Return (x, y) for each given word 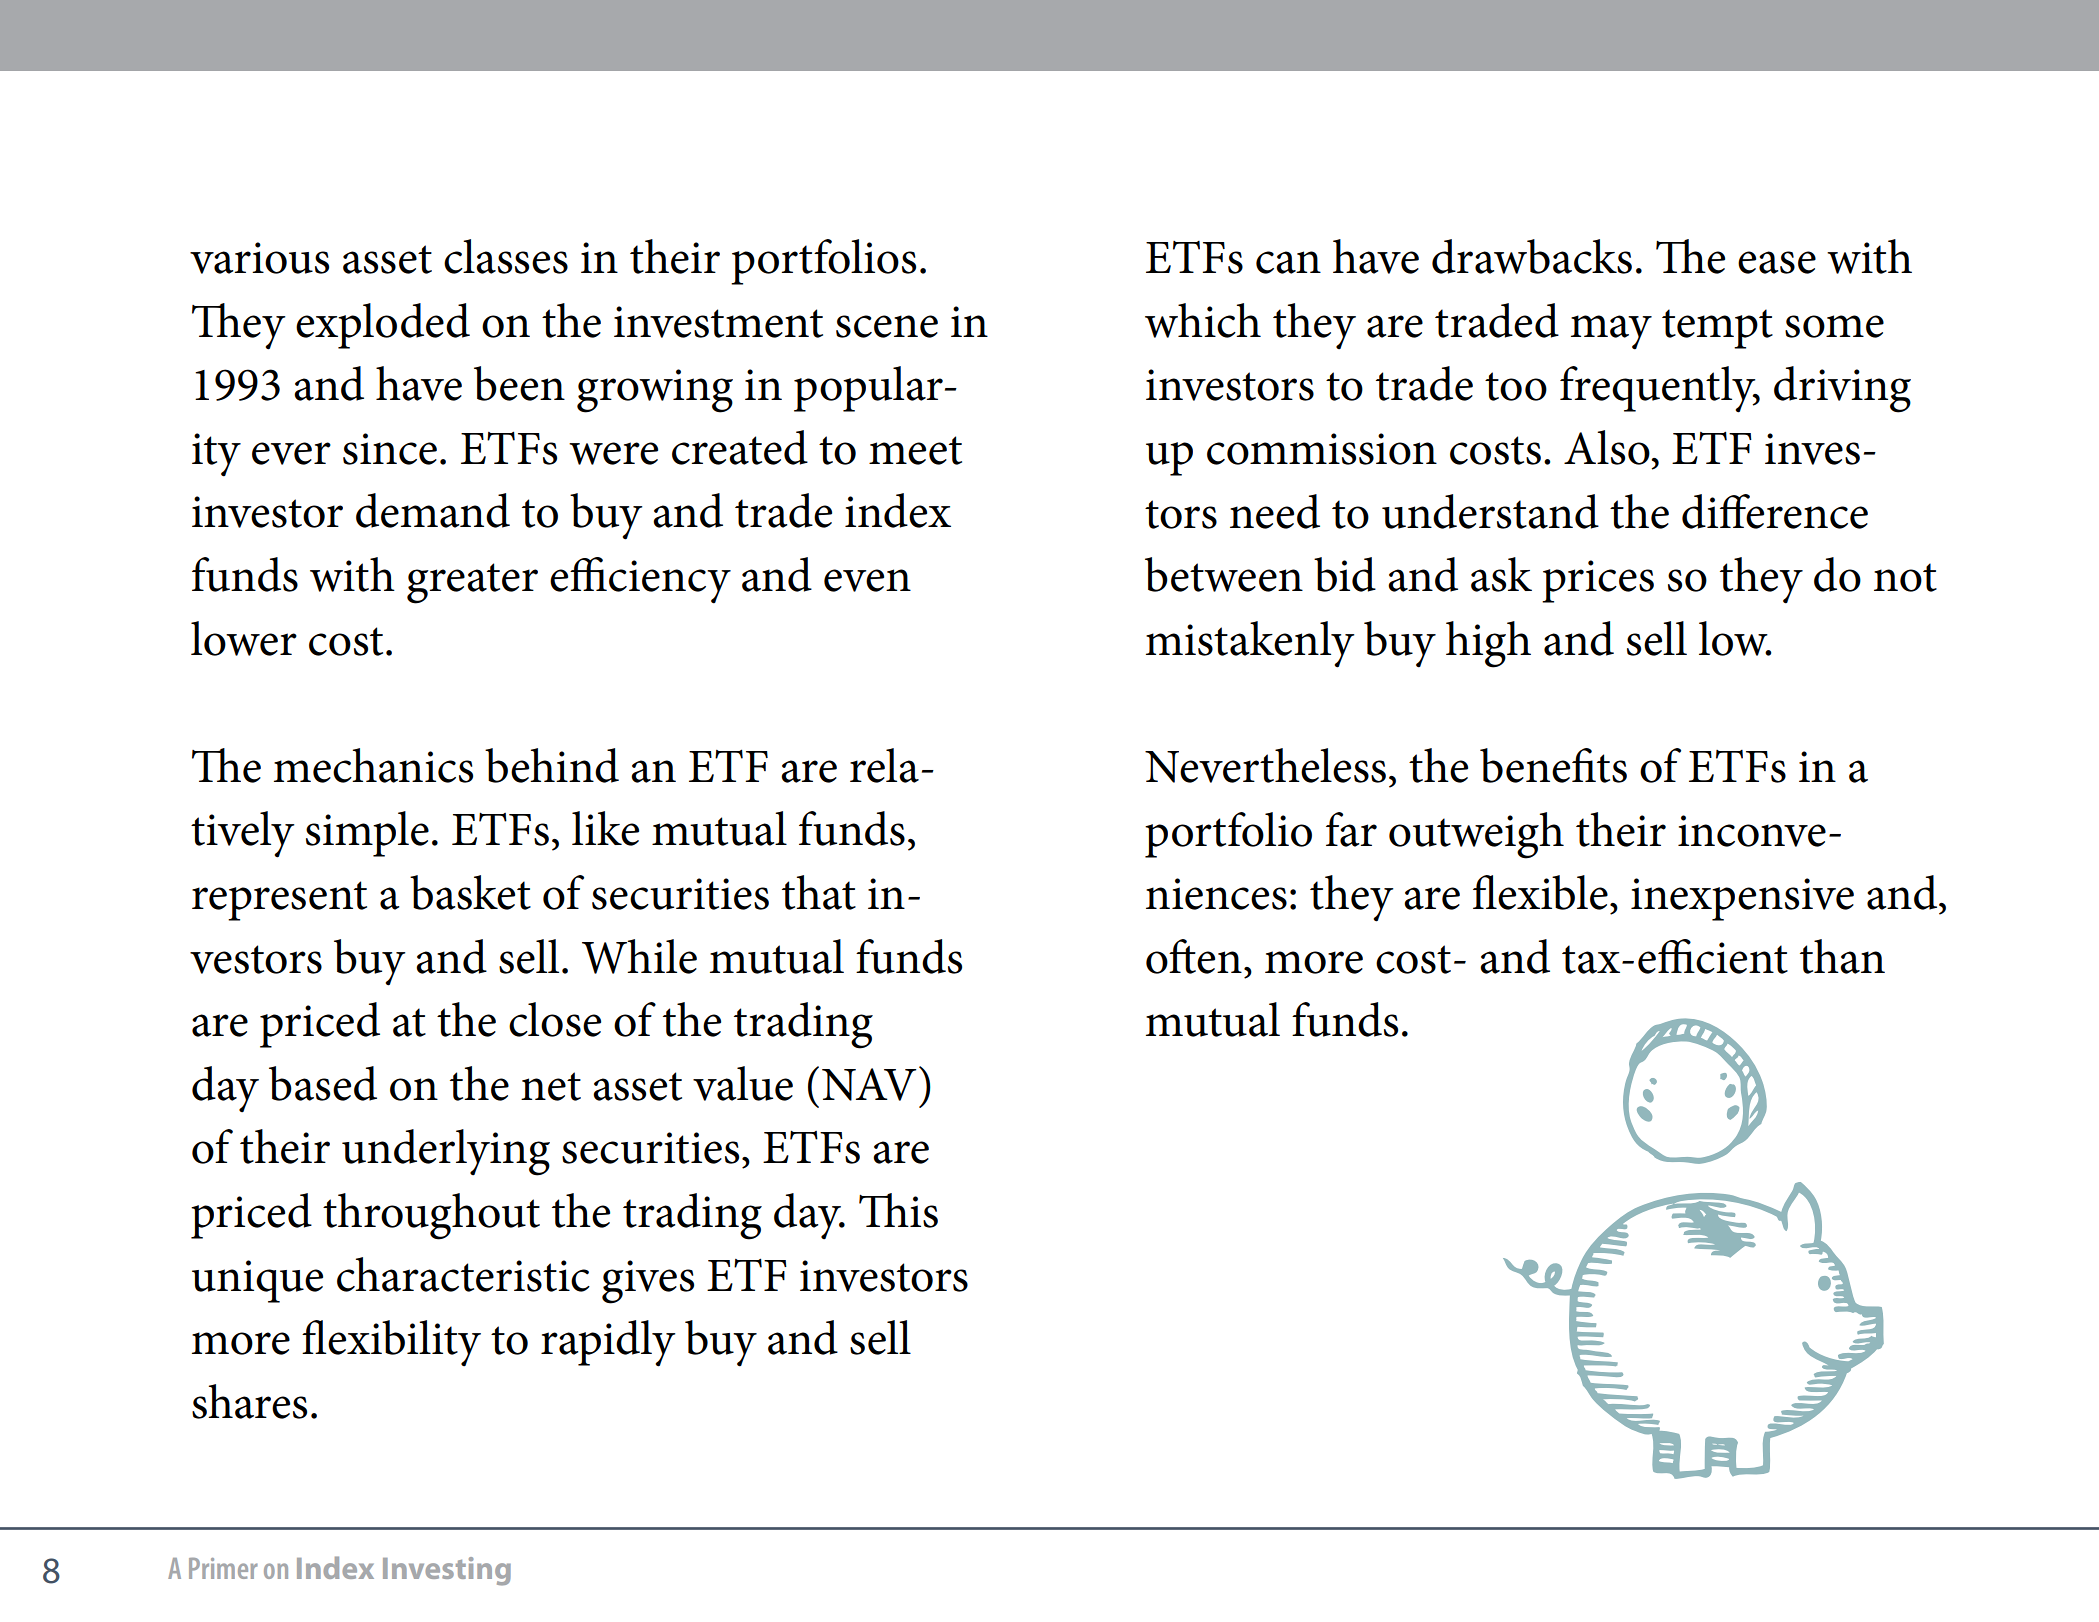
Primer (223, 1568)
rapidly (608, 1343)
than (1842, 956)
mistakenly (1250, 644)
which (1203, 320)
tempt (1717, 329)
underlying (446, 1152)
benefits (1553, 765)
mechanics (373, 765)
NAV (869, 1084)
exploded (383, 326)
